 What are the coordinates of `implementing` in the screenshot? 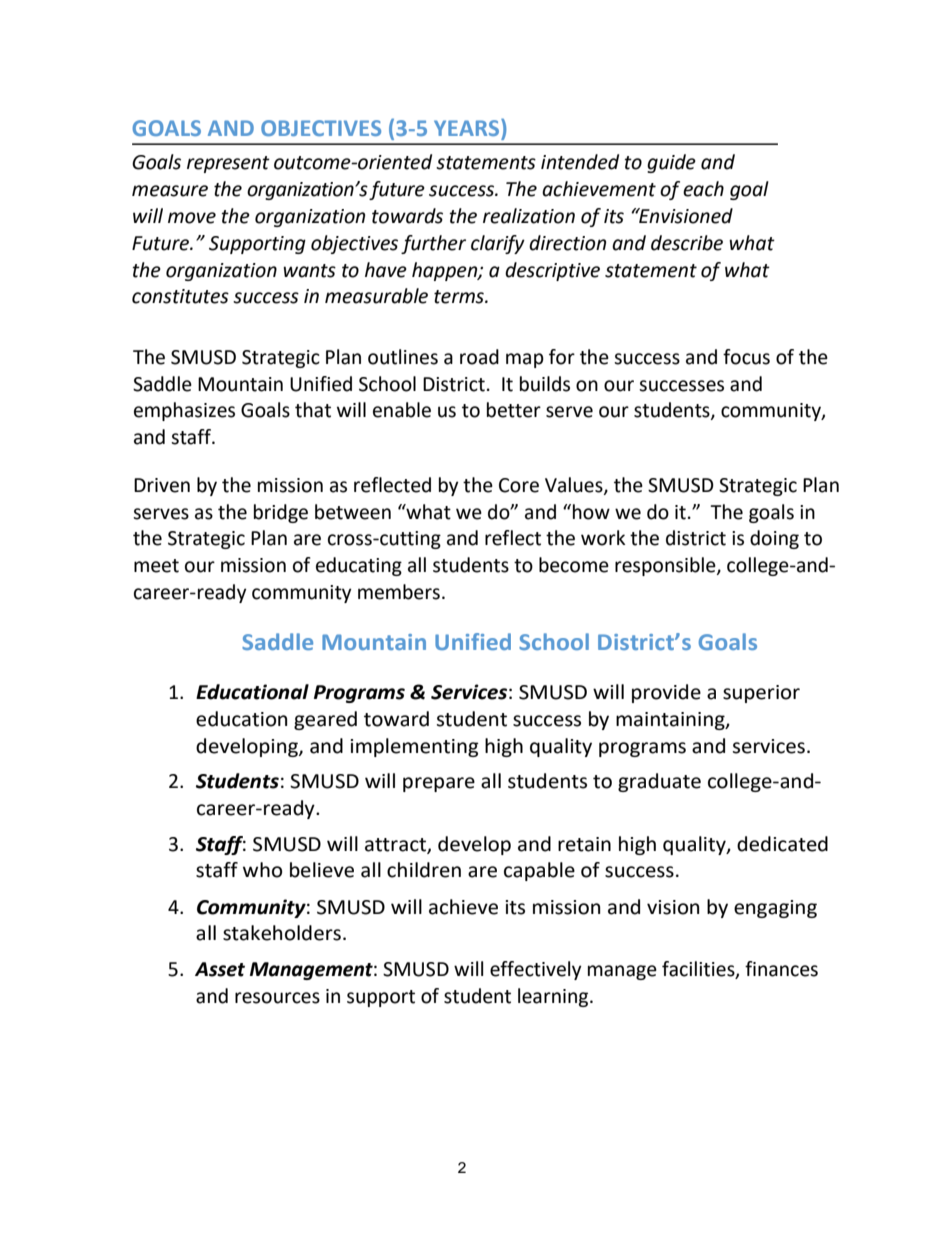 It's located at (414, 747).
